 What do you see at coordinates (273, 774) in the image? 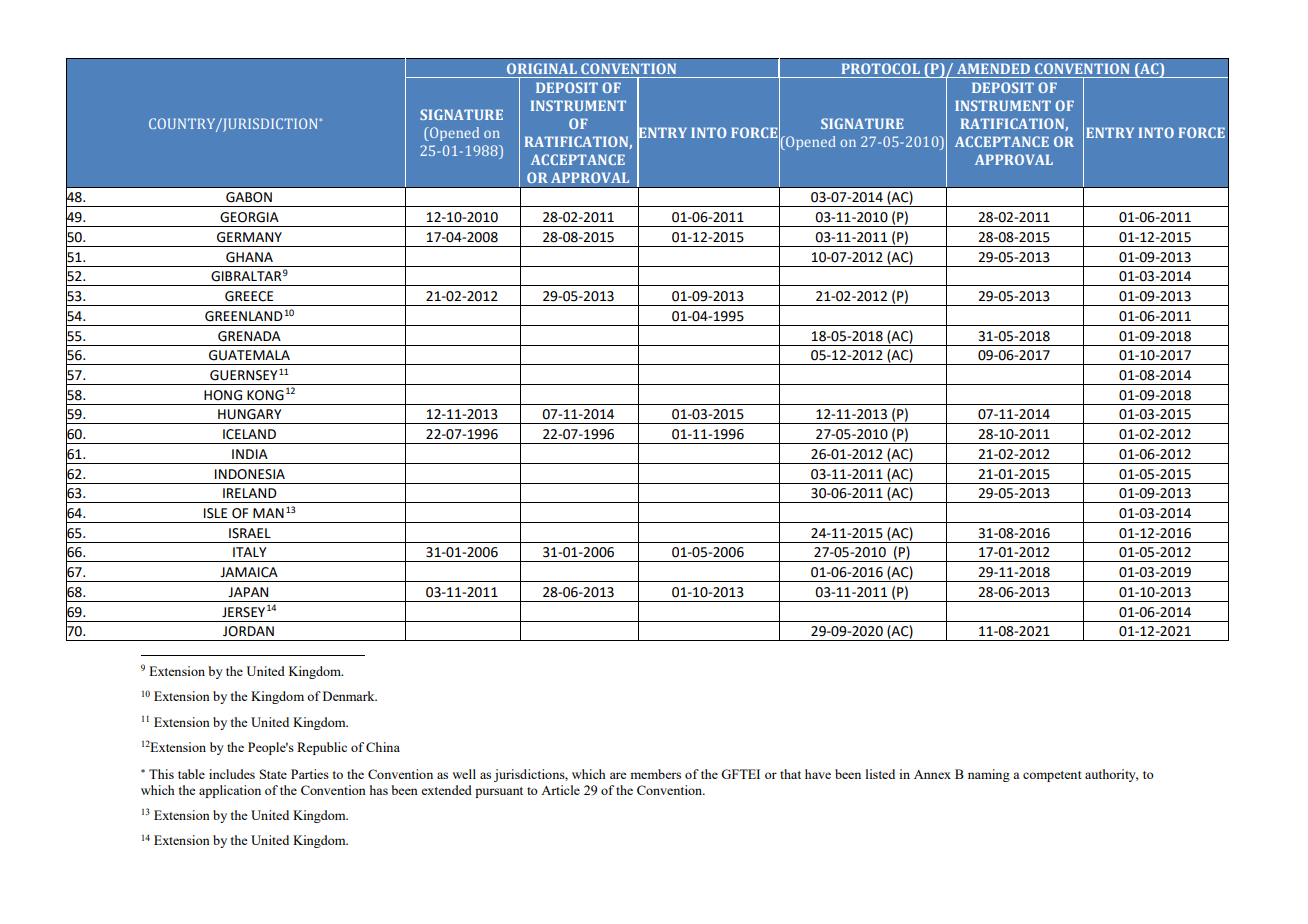
I see `State` at bounding box center [273, 774].
